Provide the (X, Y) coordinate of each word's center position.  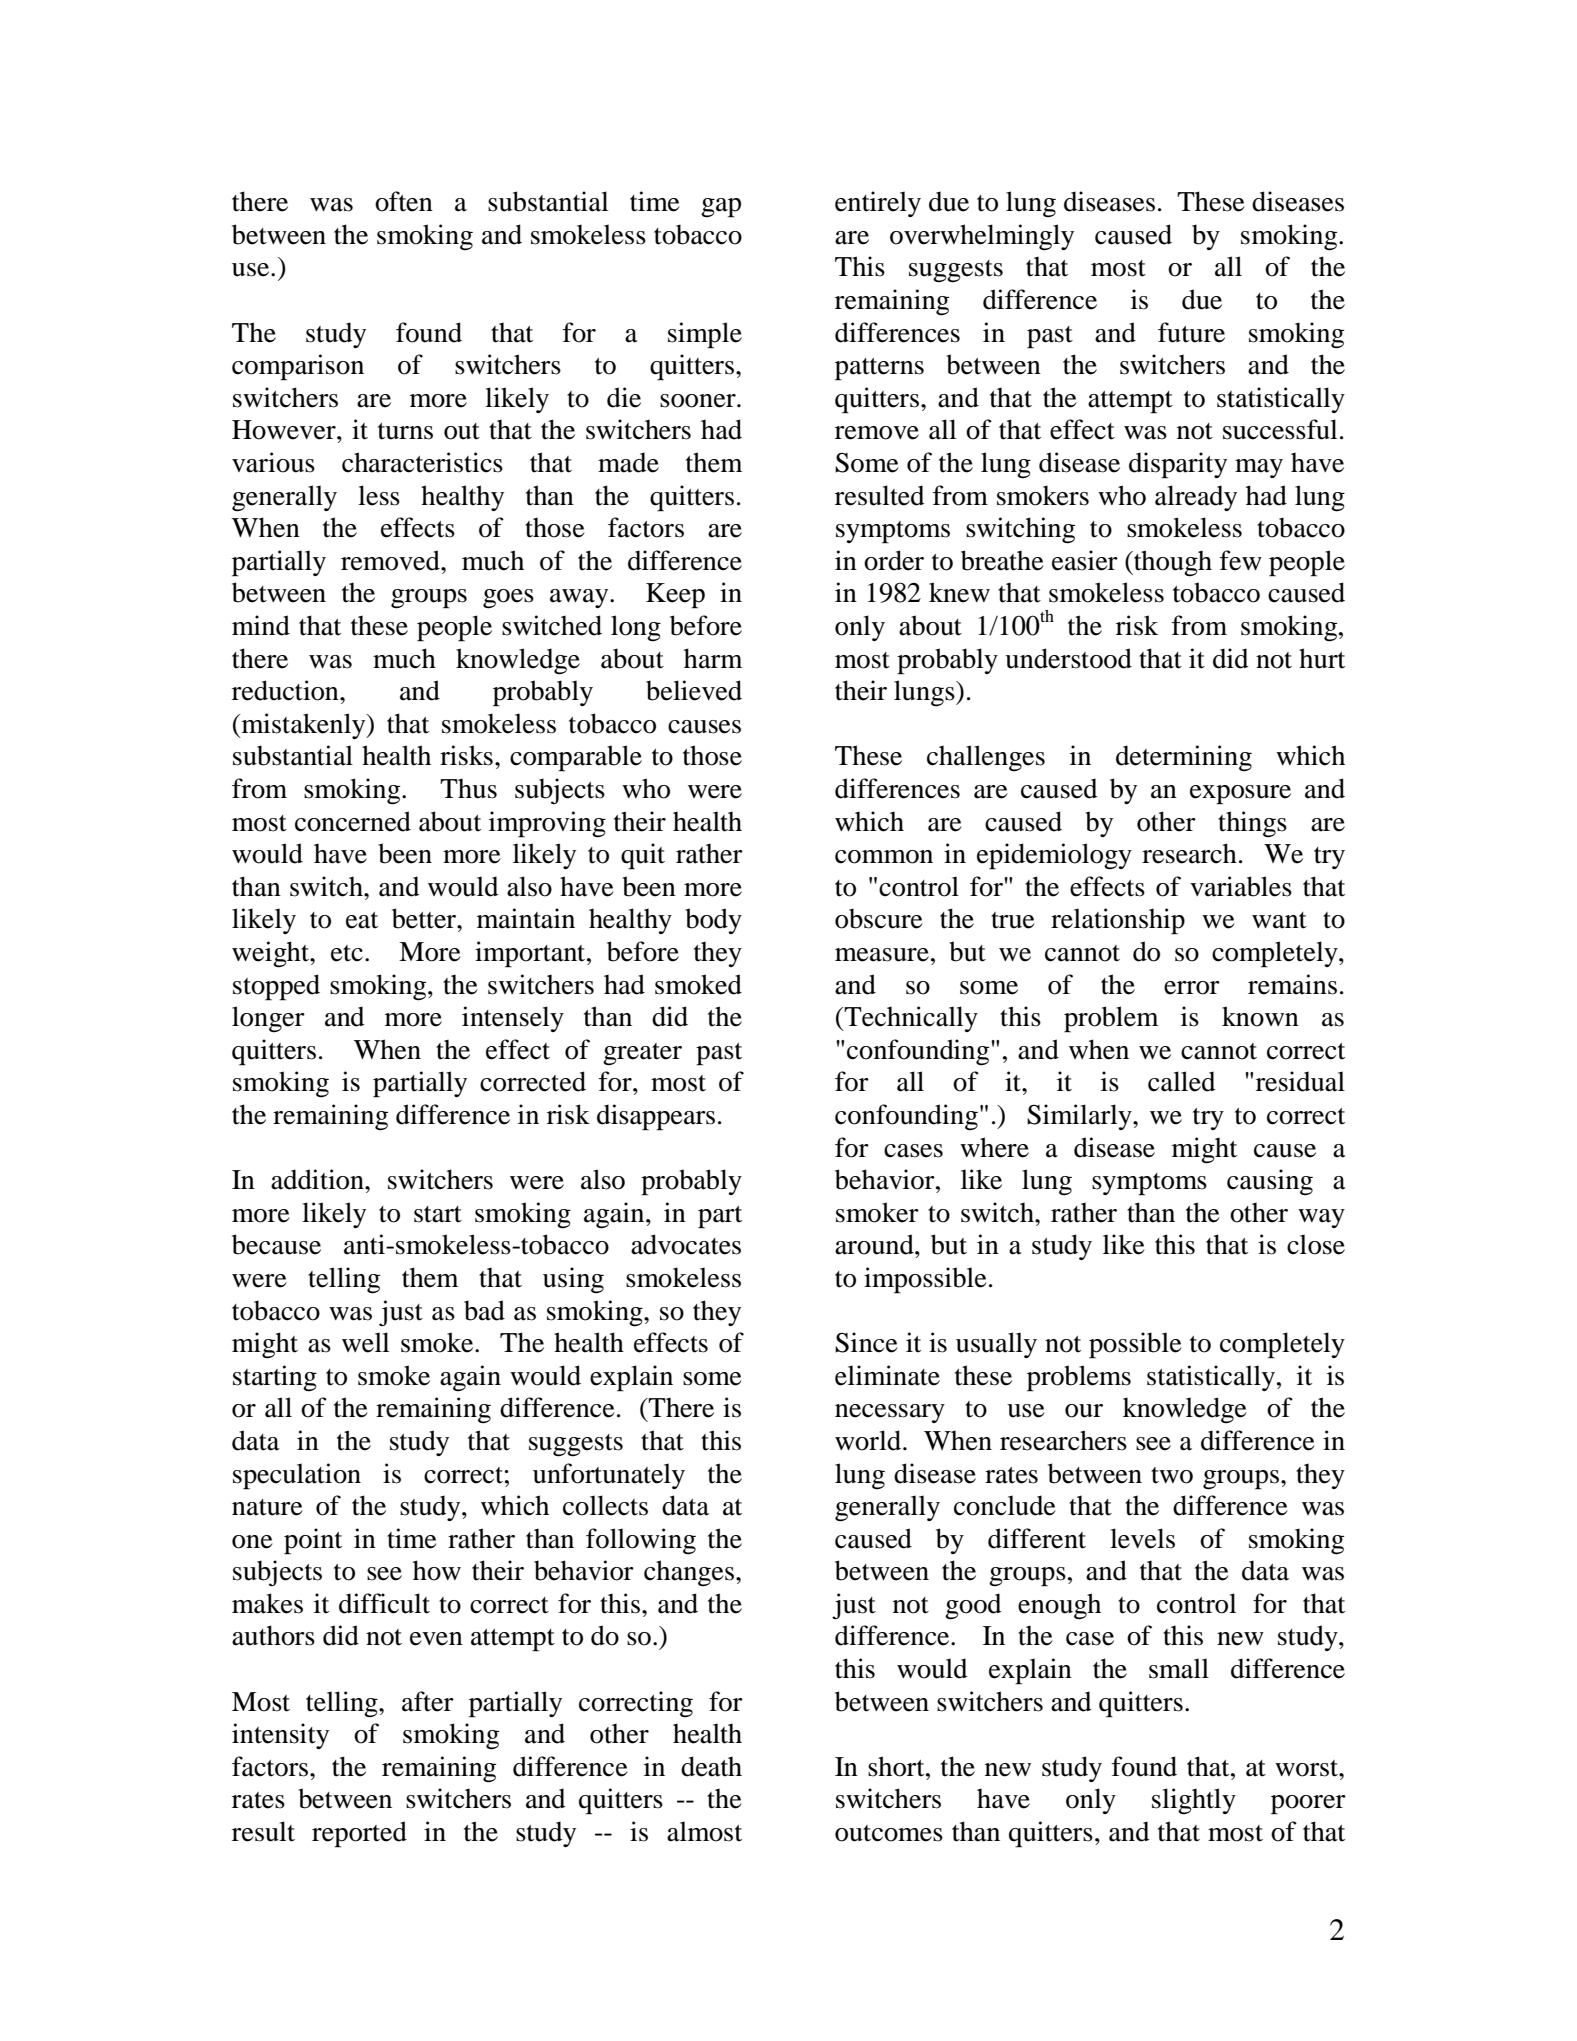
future (1191, 332)
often (404, 201)
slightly (1194, 1801)
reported (359, 1834)
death (711, 1766)
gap (721, 208)
